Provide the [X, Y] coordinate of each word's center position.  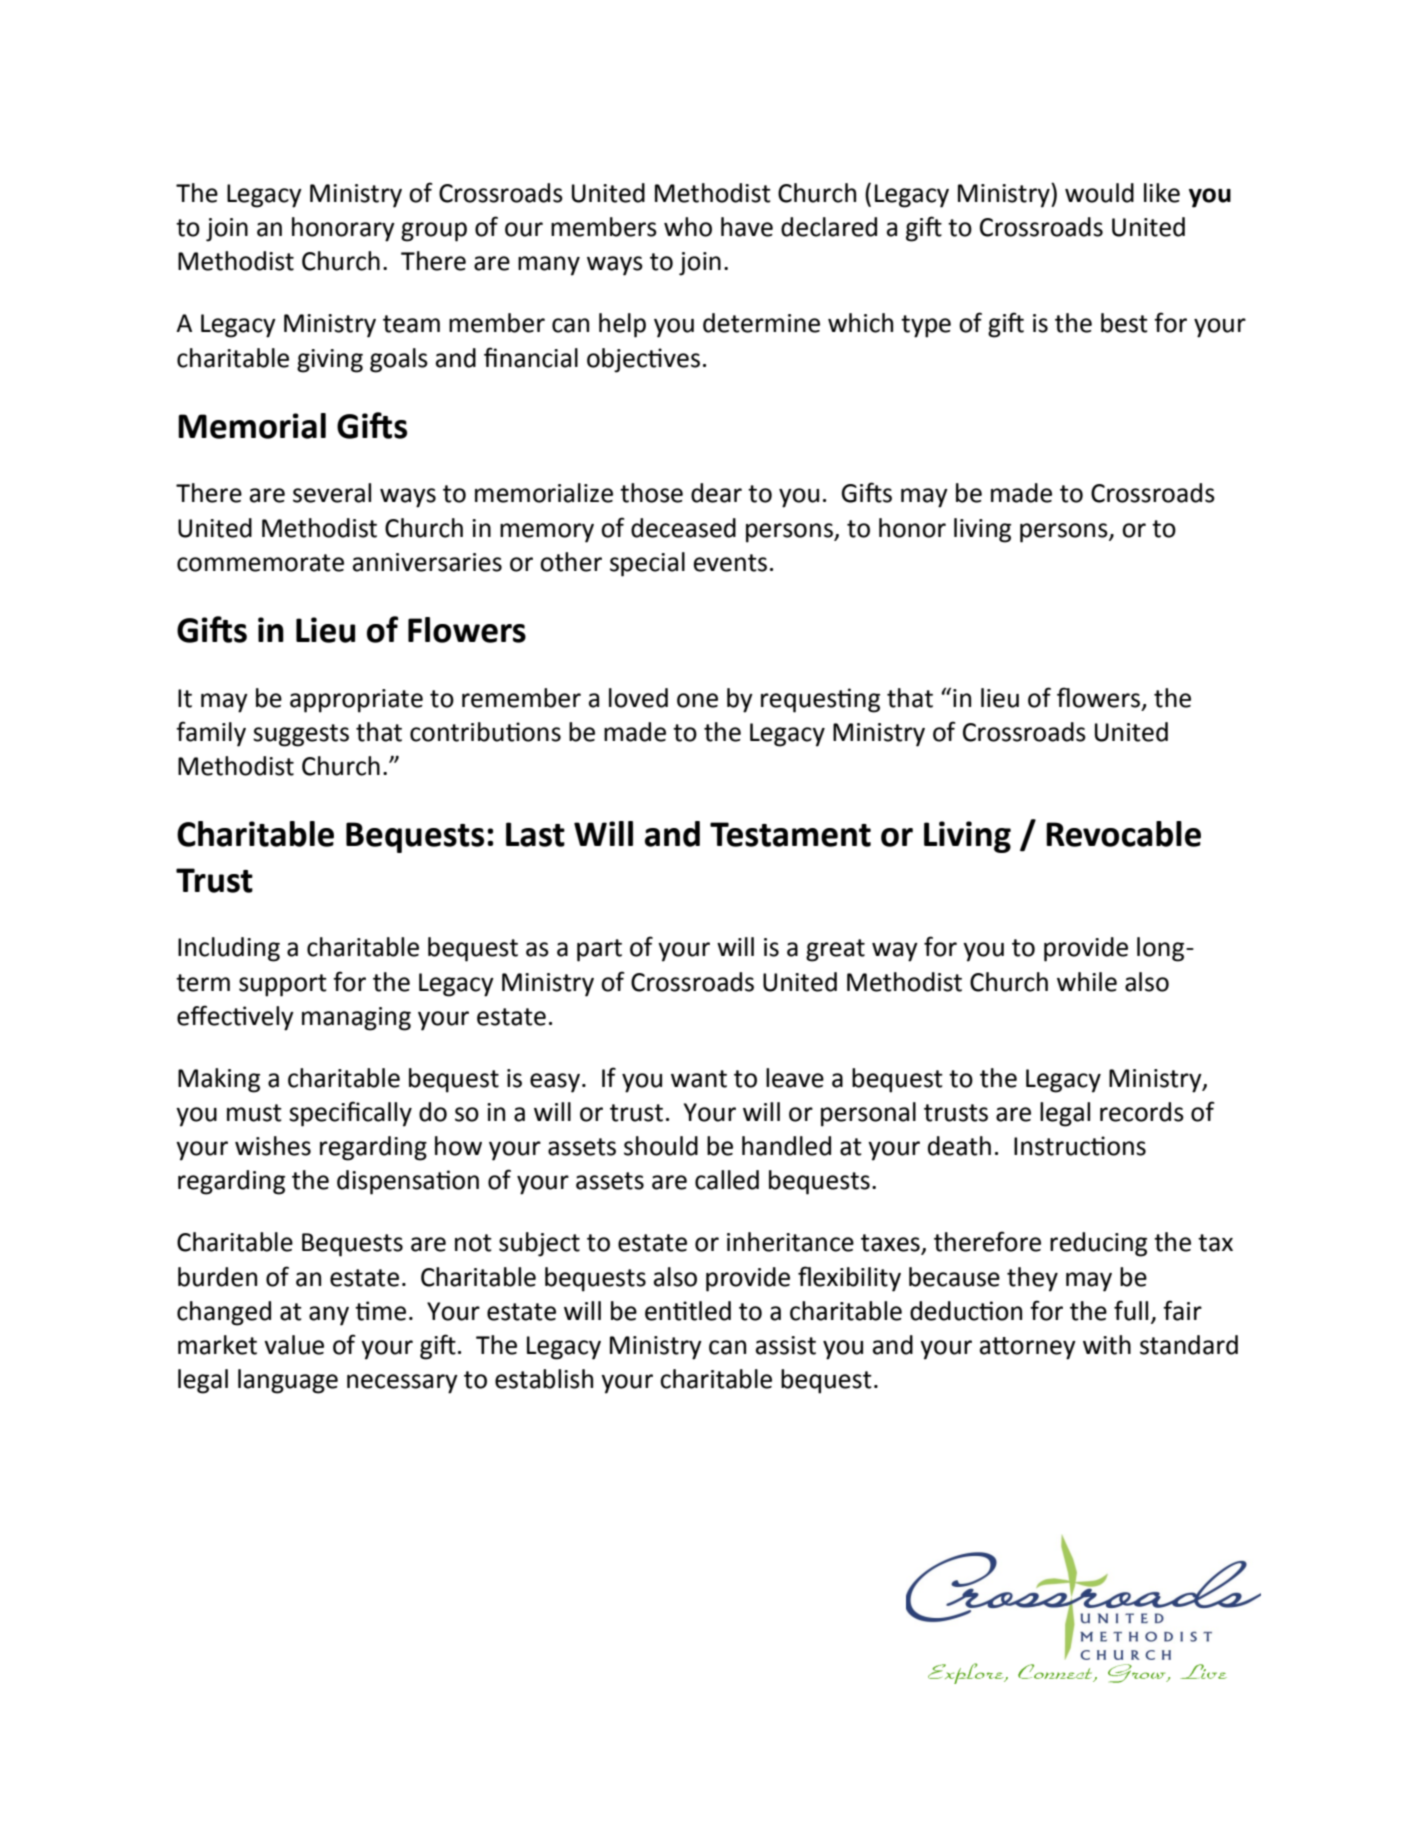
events [730, 563]
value [294, 1345]
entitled [688, 1311]
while [1087, 982]
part [599, 950]
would [1099, 193]
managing [356, 1019]
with [1107, 1345]
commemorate [260, 563]
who [688, 227]
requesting [820, 700]
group [434, 232]
